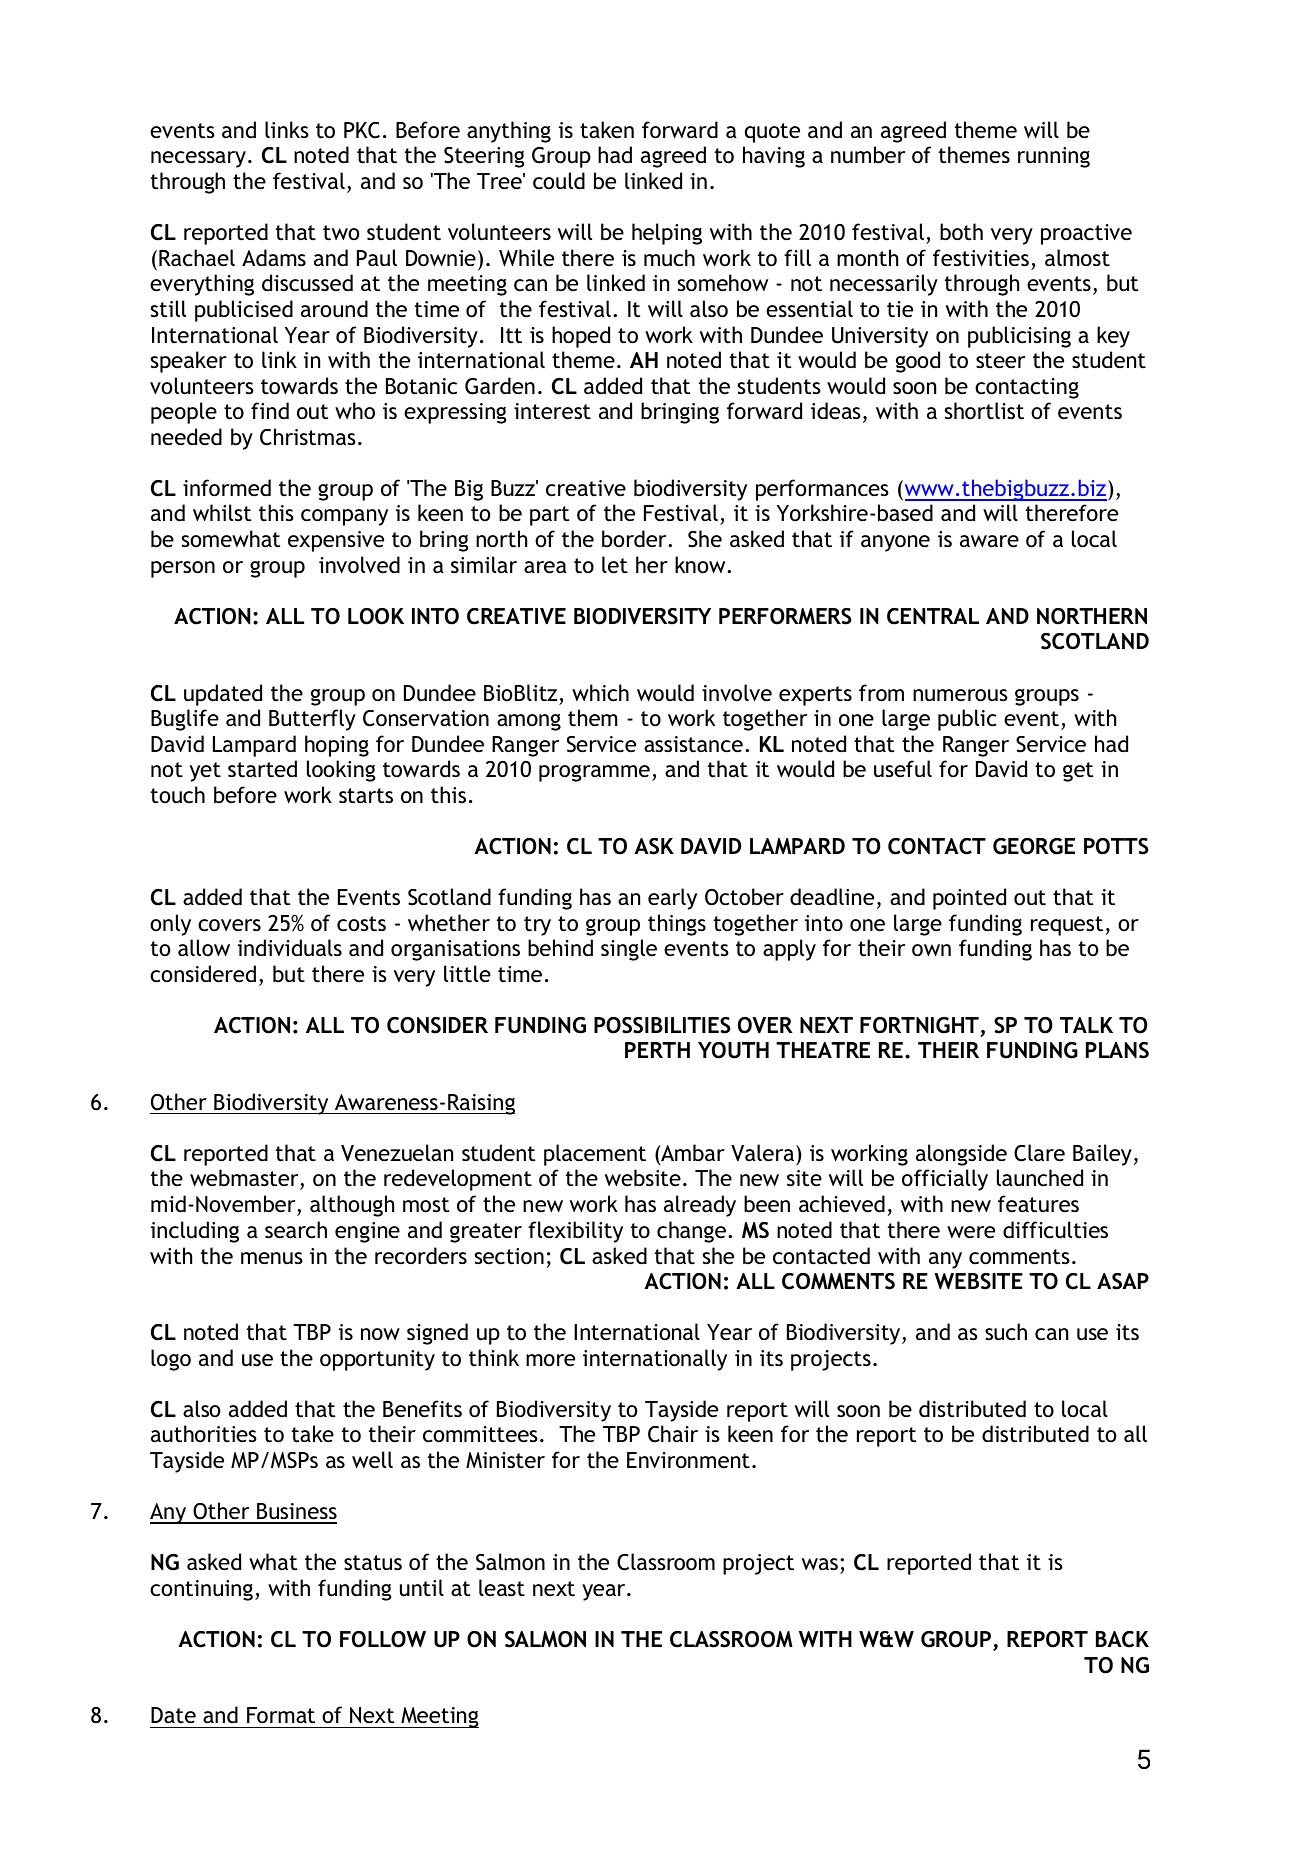 Image resolution: width=1310 pixels, height=1854 pixels. What do you see at coordinates (677, 925) in the document?
I see `things` at bounding box center [677, 925].
